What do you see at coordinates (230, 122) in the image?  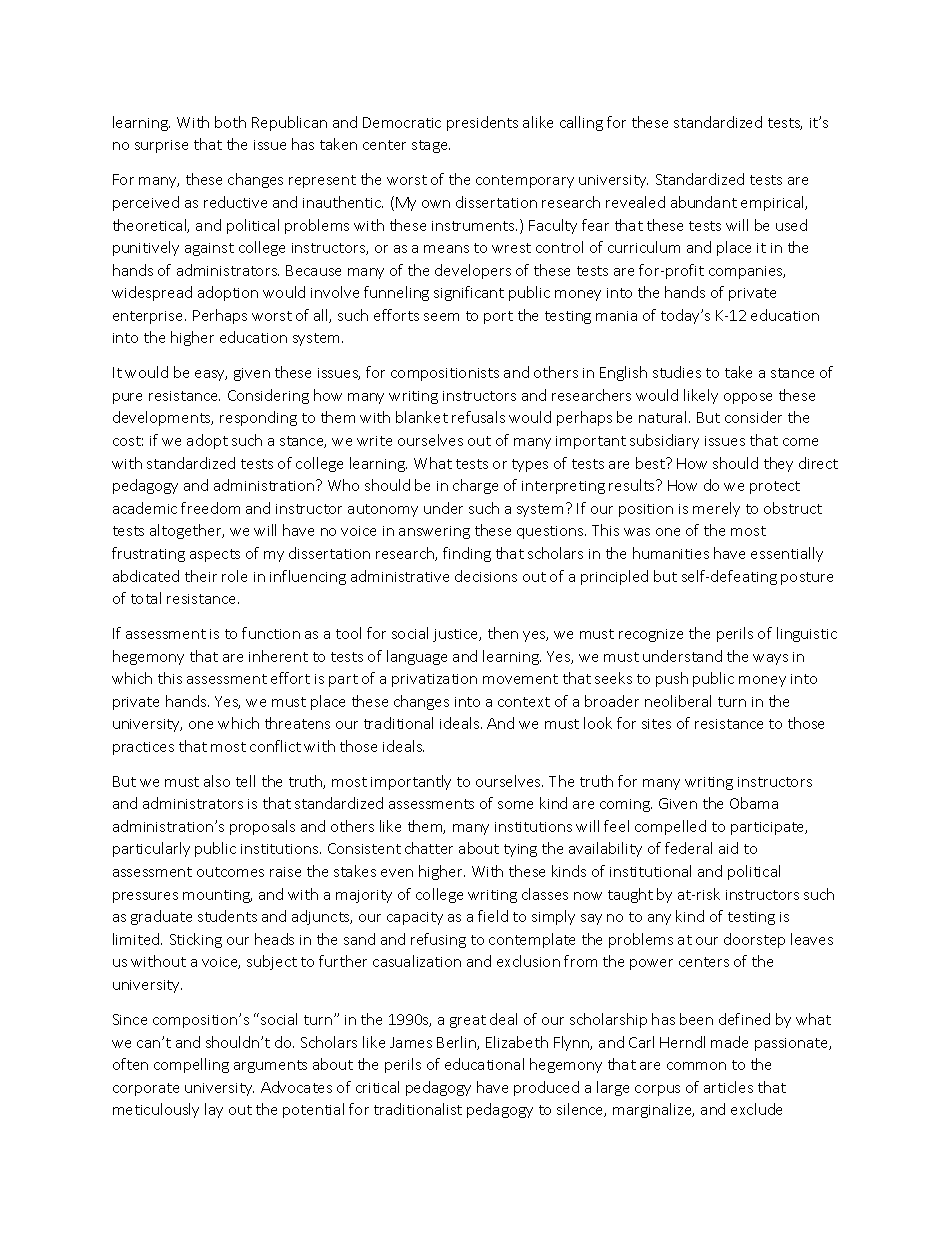 I see `both` at bounding box center [230, 122].
